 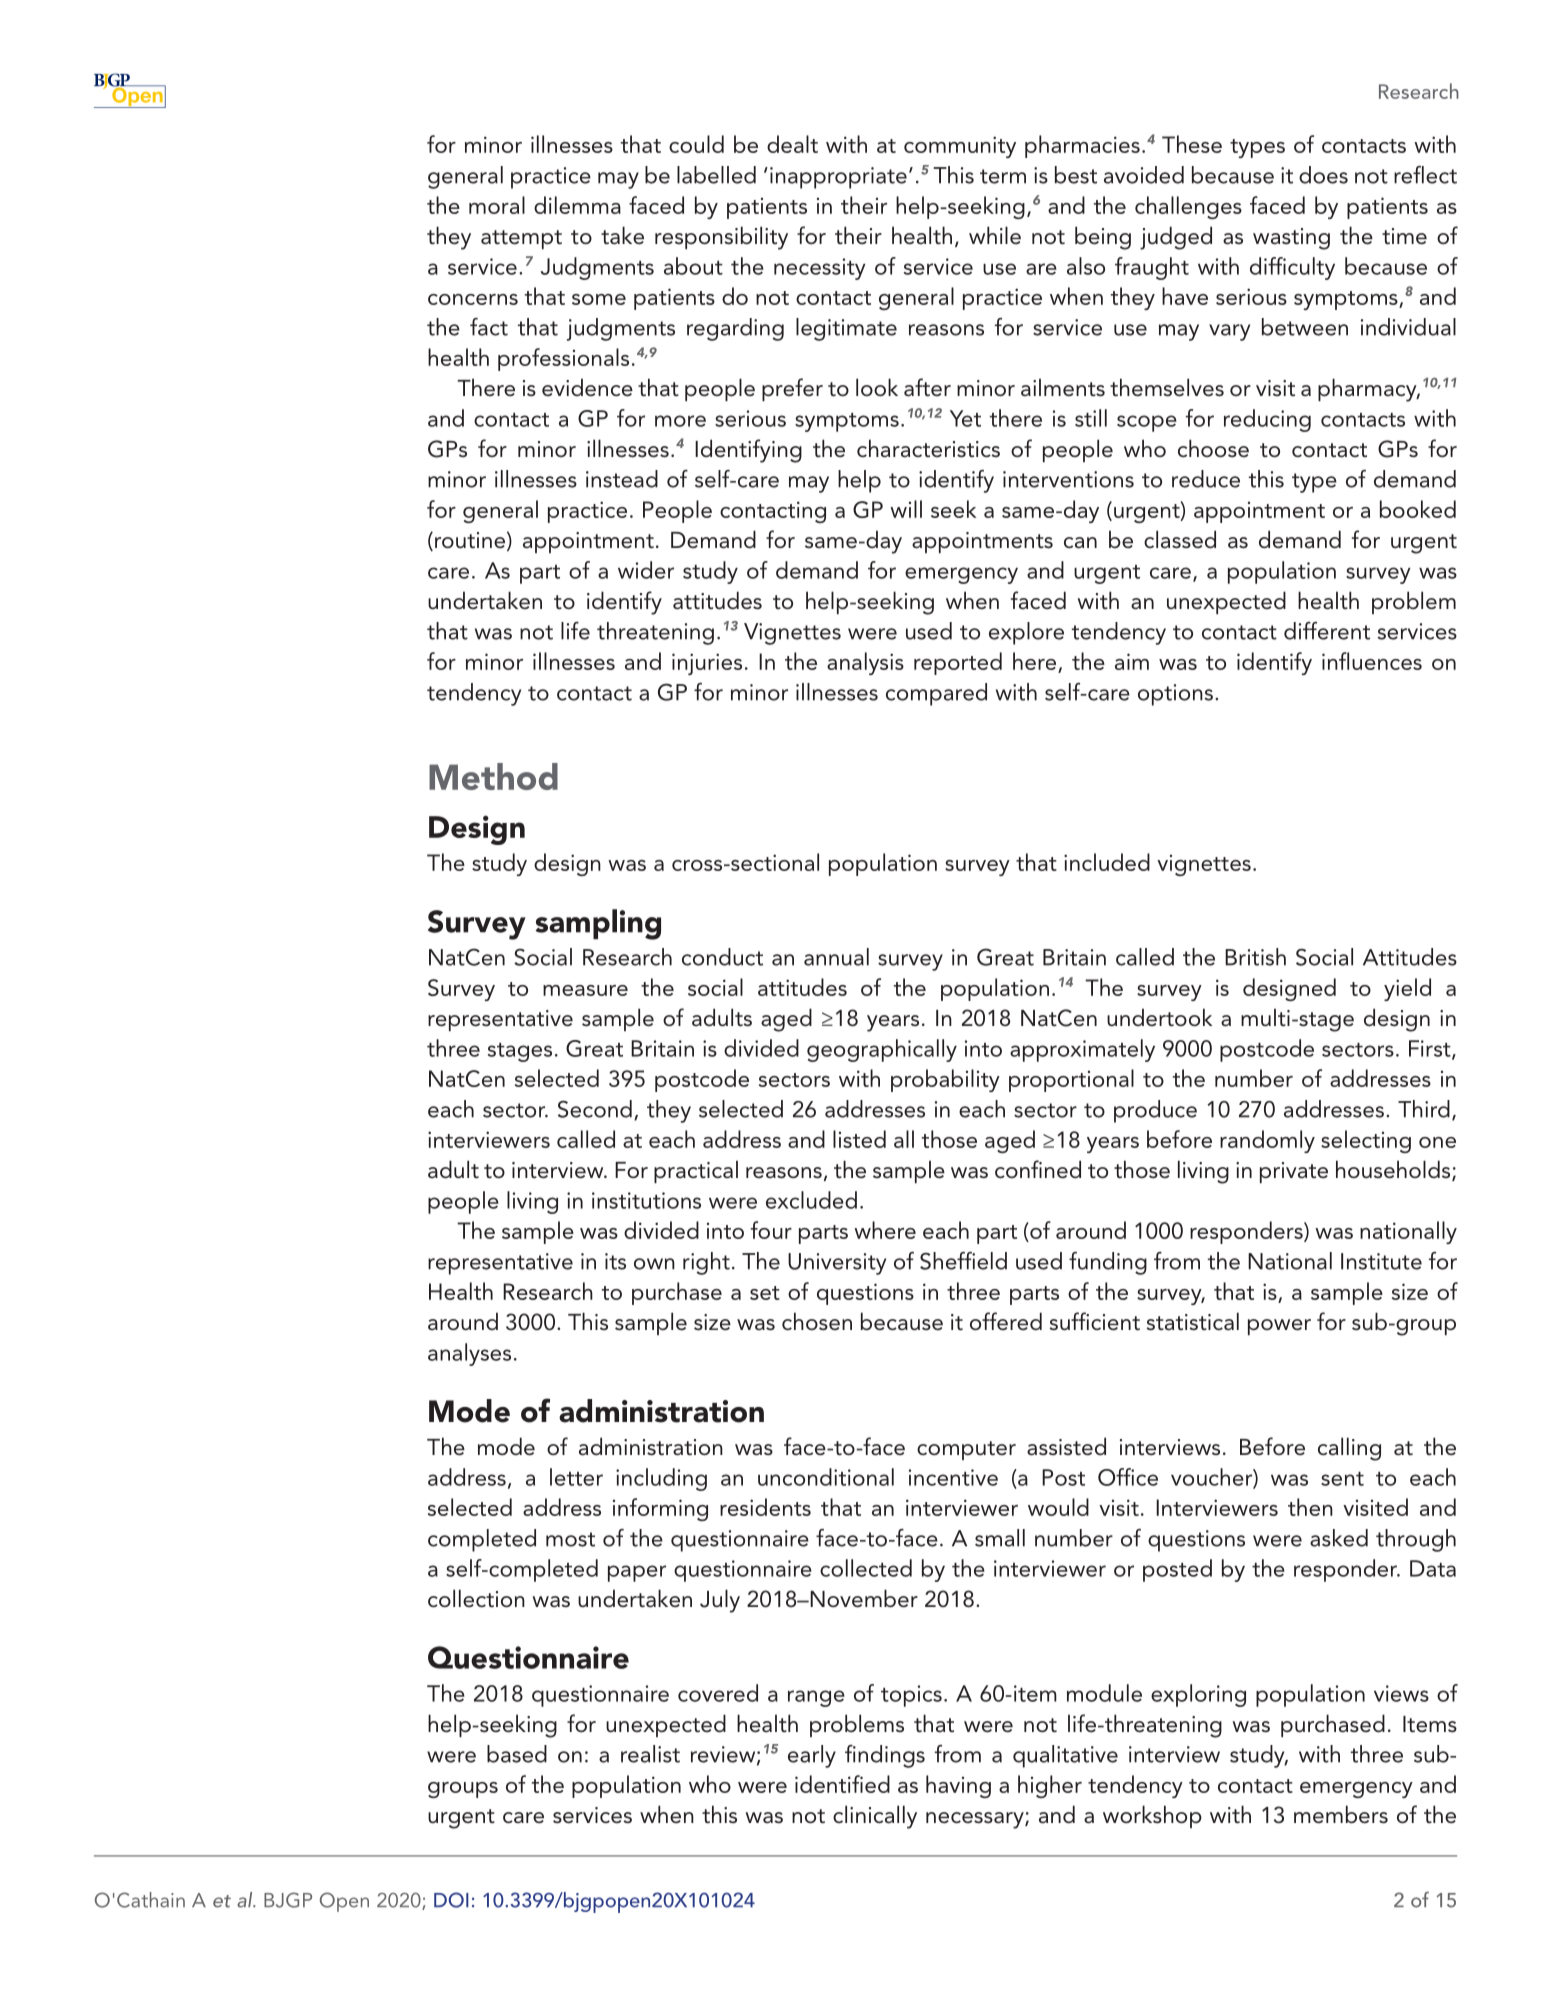 I want to click on necessary, so click(x=976, y=1820).
